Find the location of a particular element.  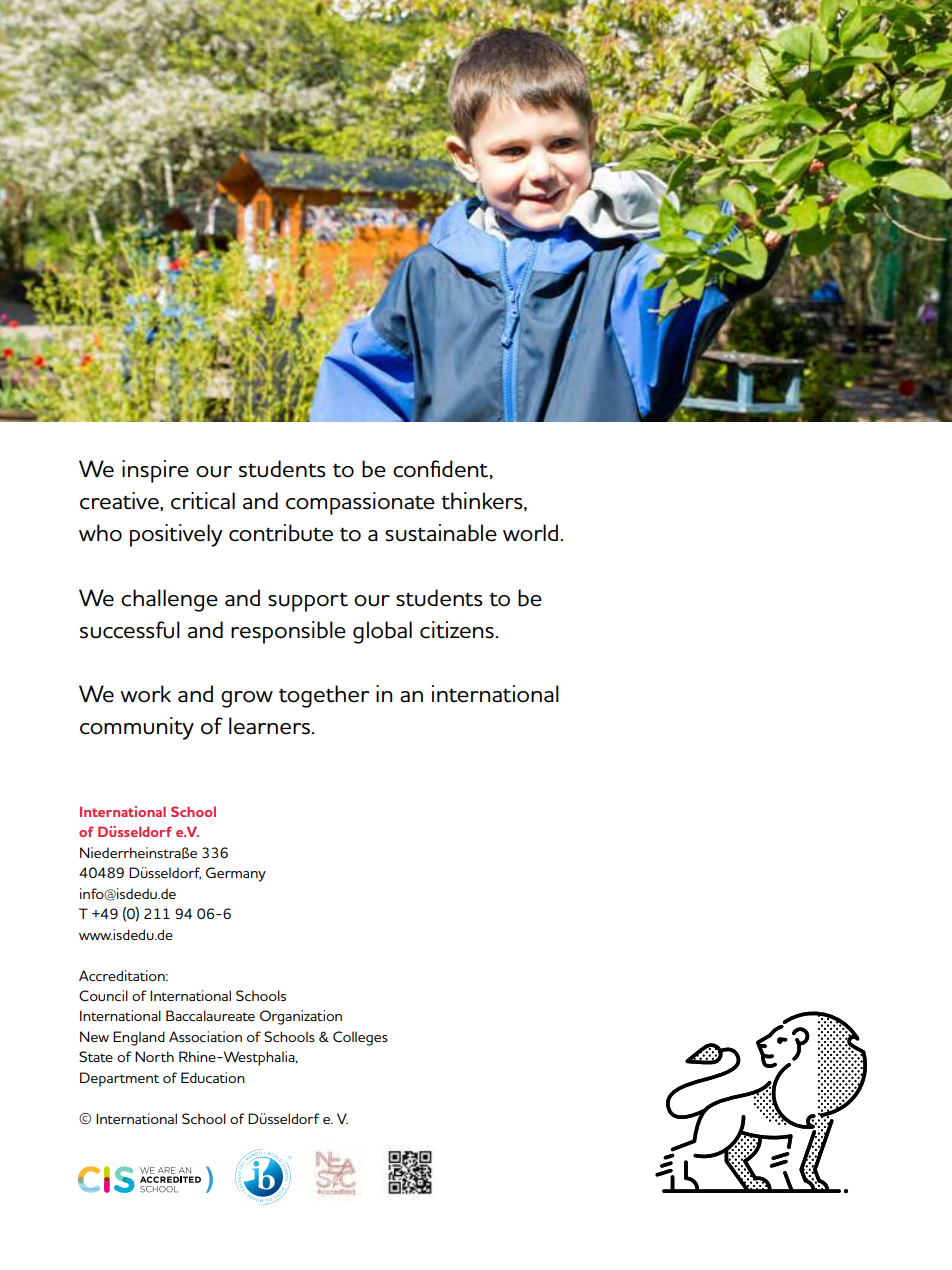

North is located at coordinates (154, 1056).
